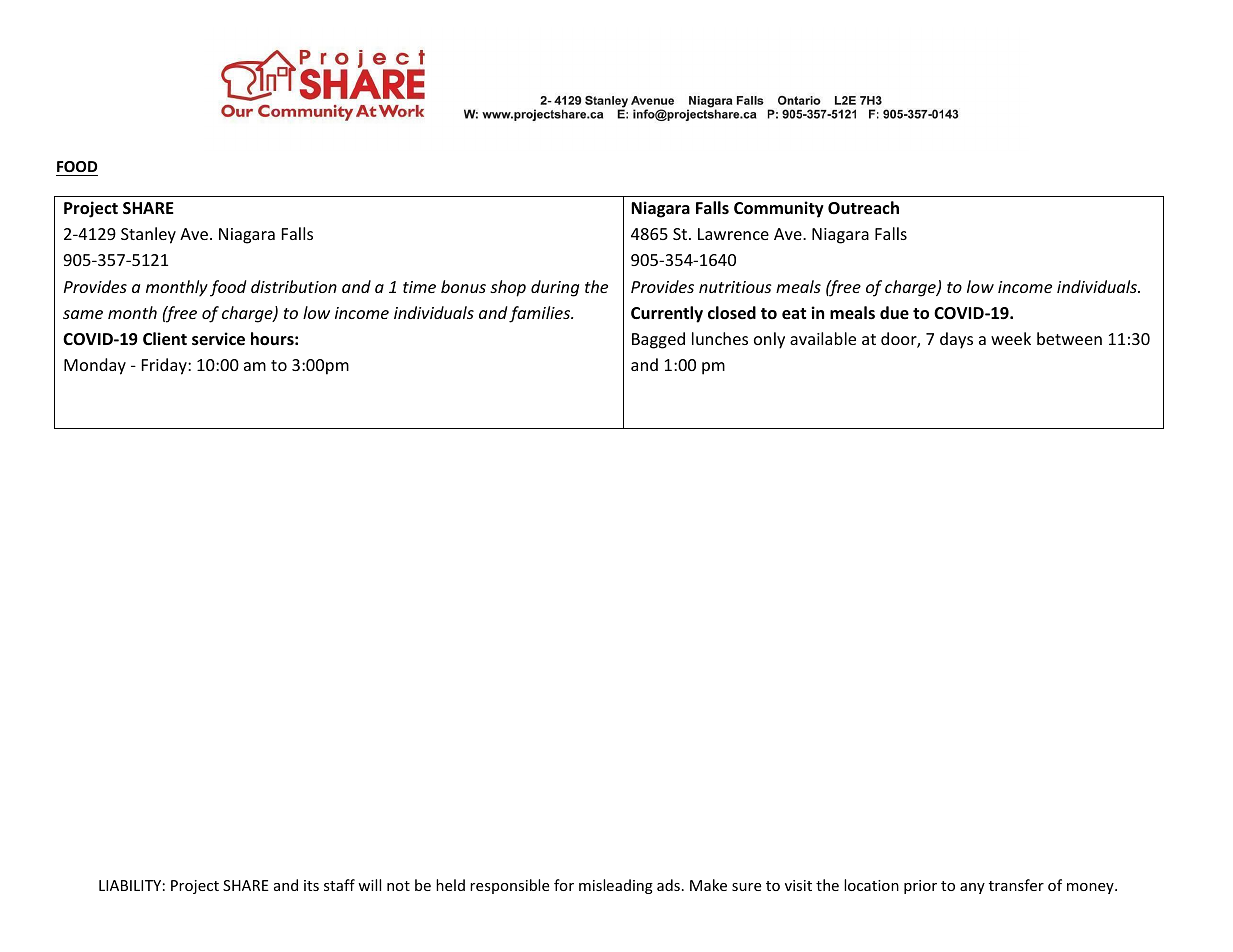  I want to click on Lawrence, so click(733, 234).
